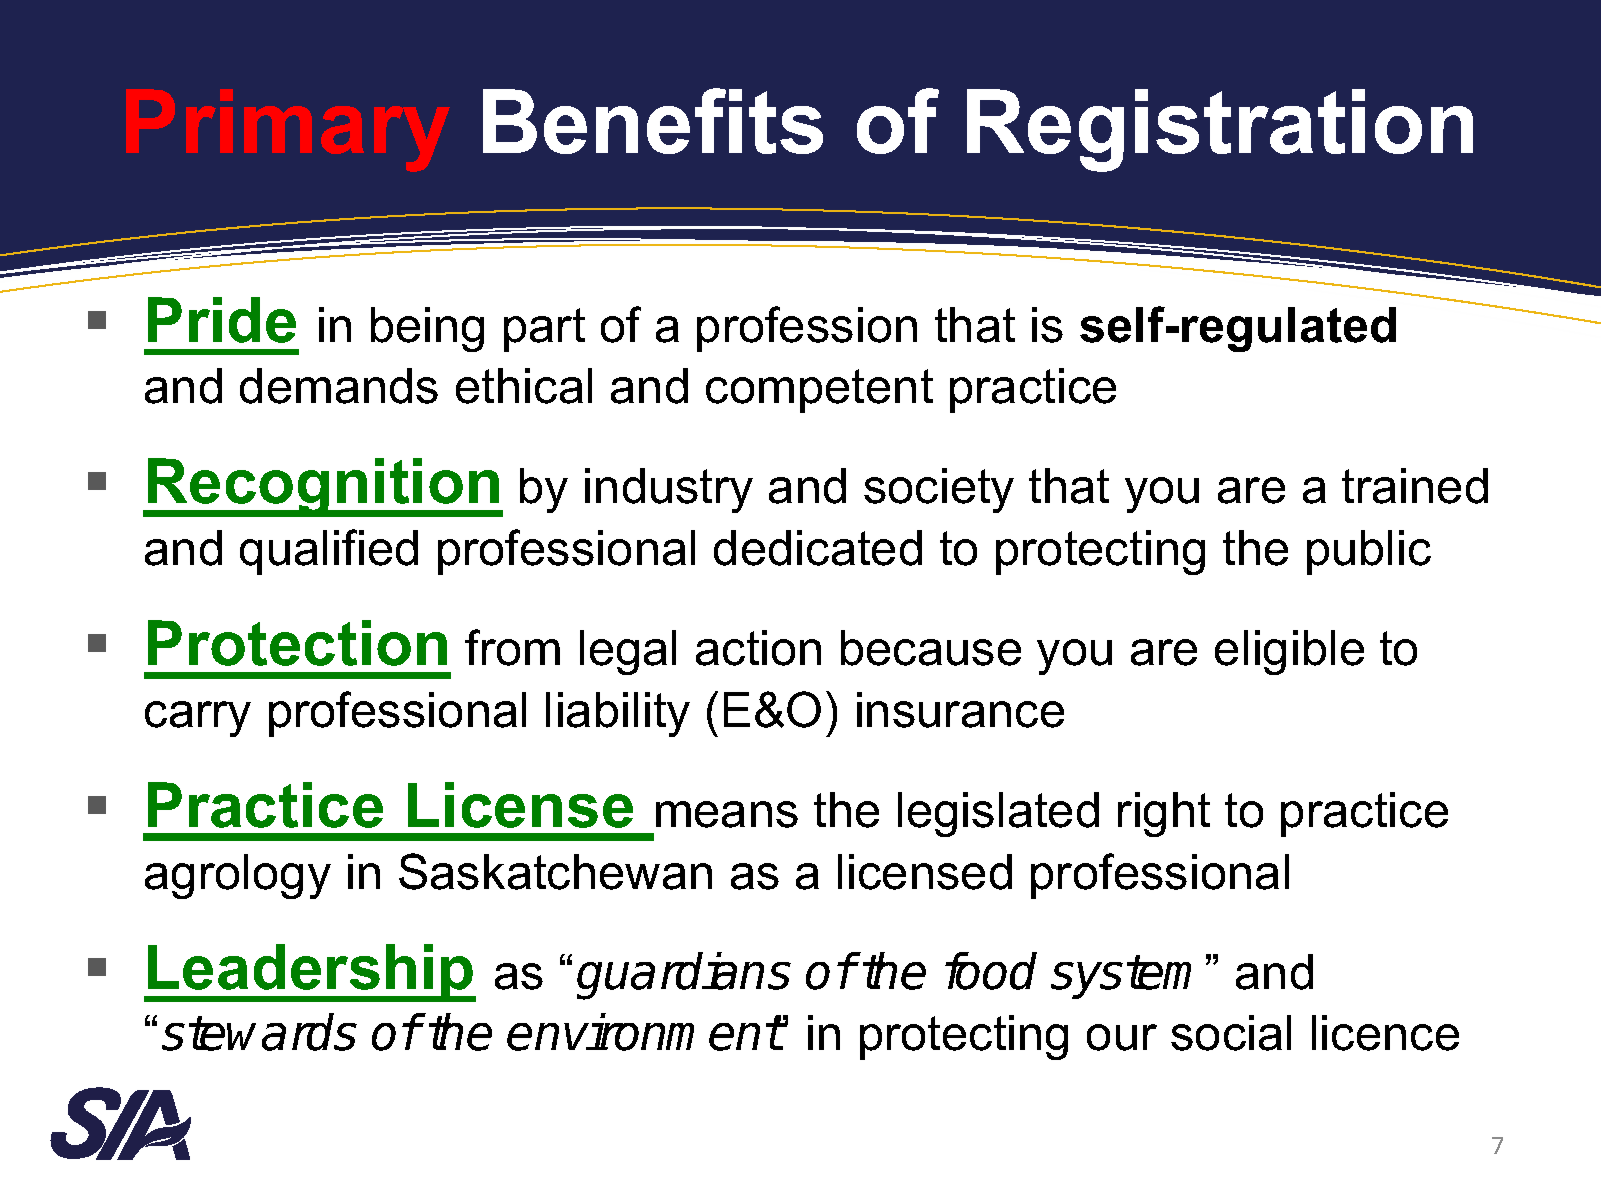  I want to click on qualified, so click(329, 552).
